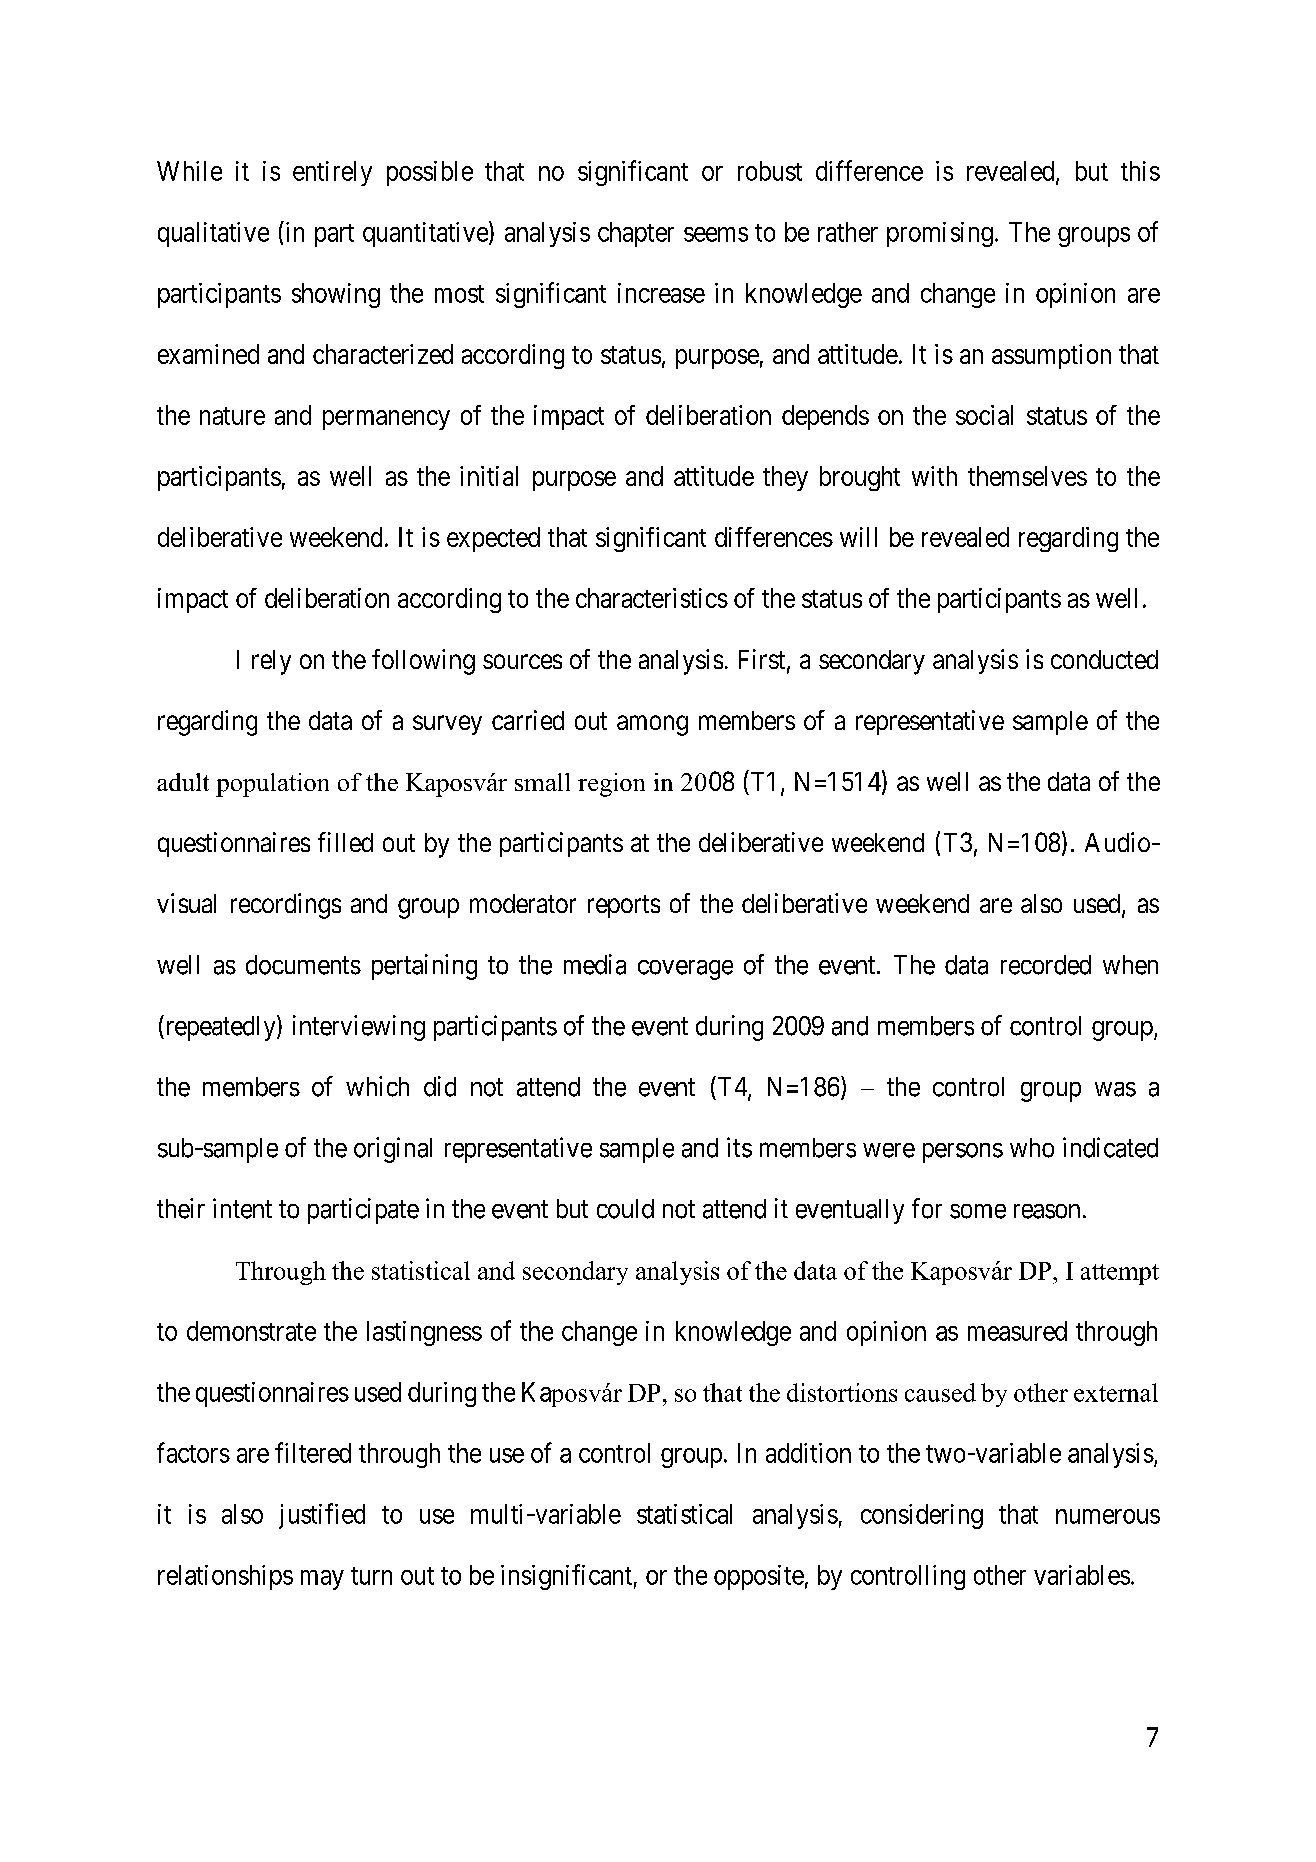 The image size is (1316, 1862). I want to click on recorded, so click(1046, 965).
